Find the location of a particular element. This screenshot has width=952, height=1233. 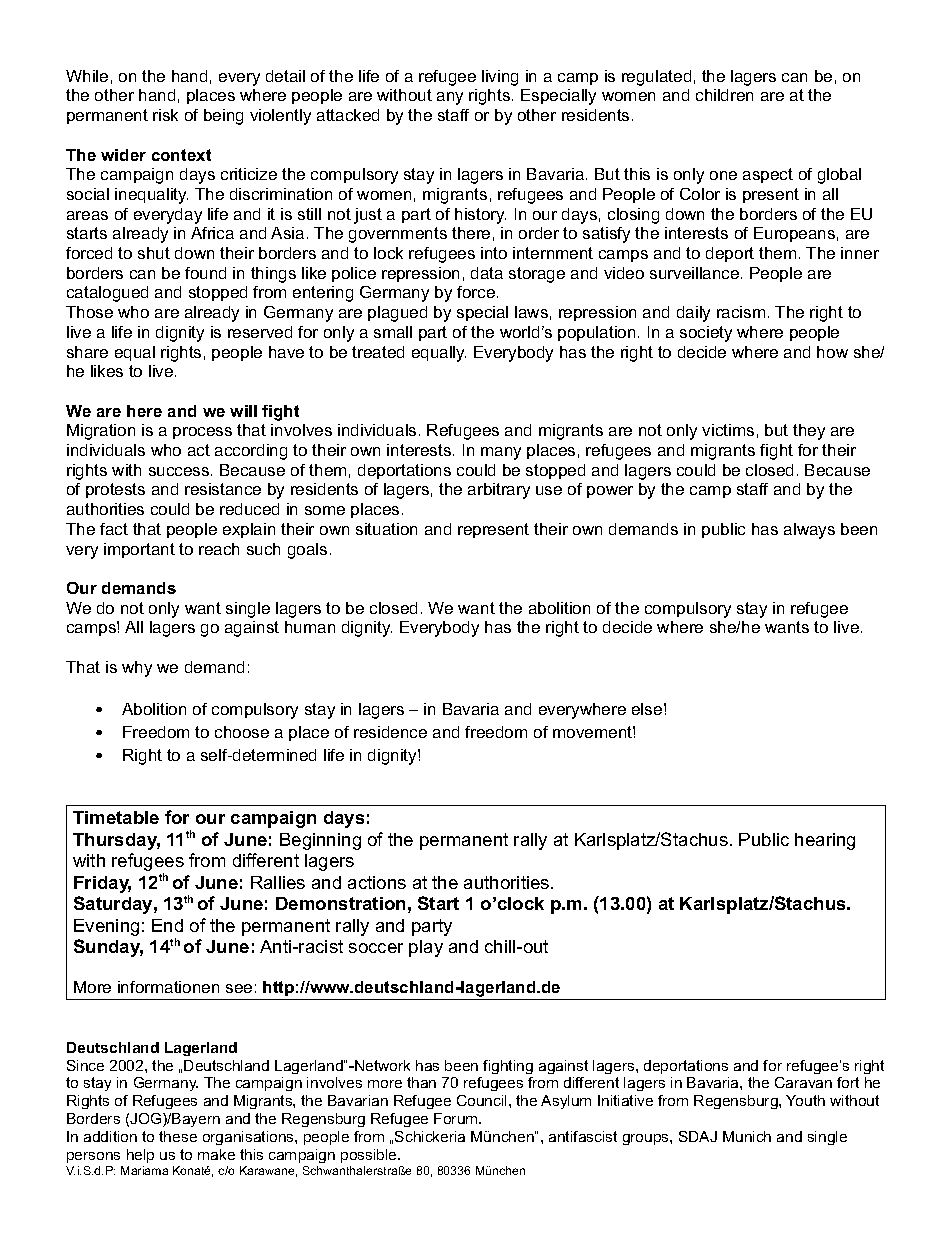

arbitrary is located at coordinates (499, 491).
